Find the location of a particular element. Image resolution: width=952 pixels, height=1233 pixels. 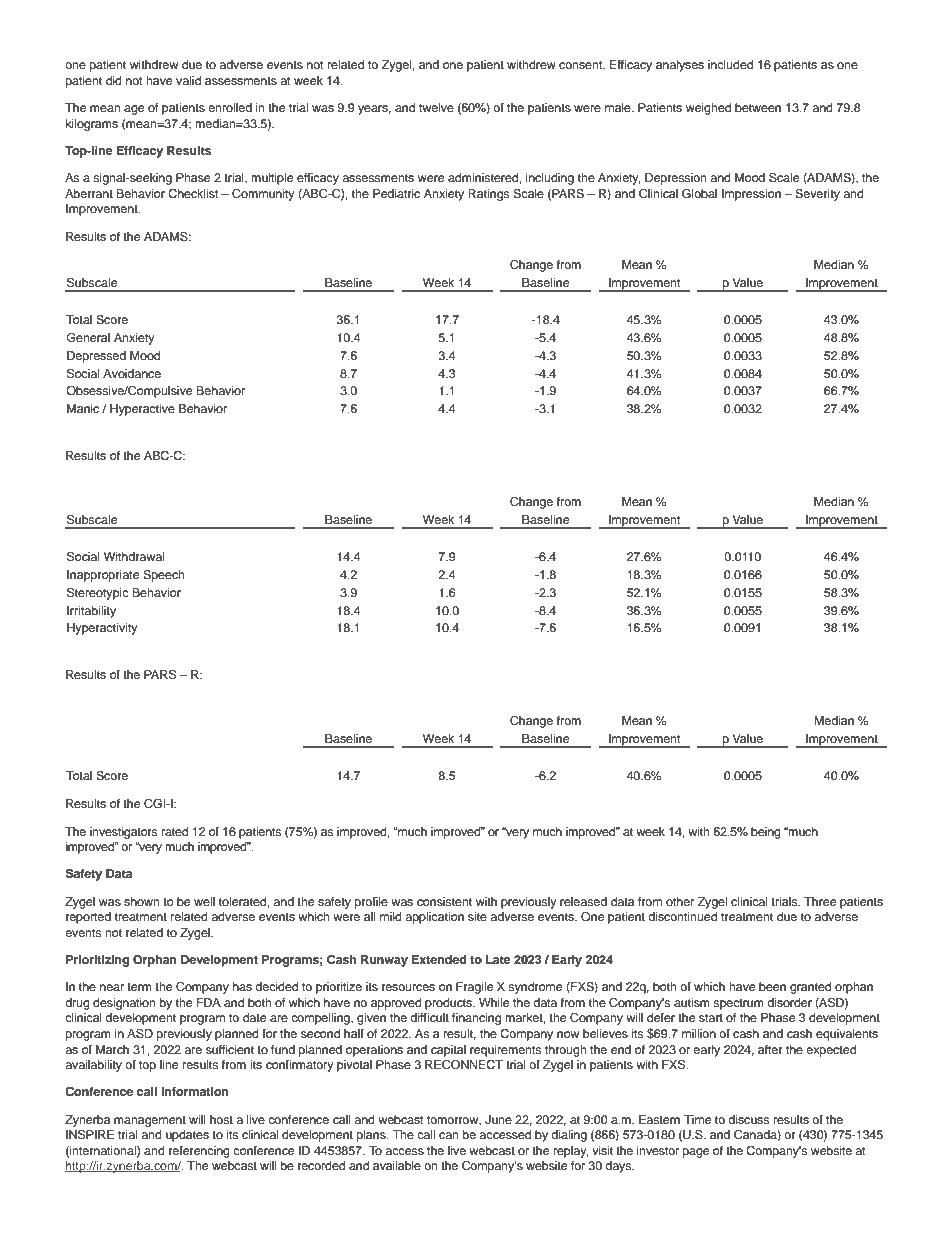

Hyperactive is located at coordinates (142, 410).
